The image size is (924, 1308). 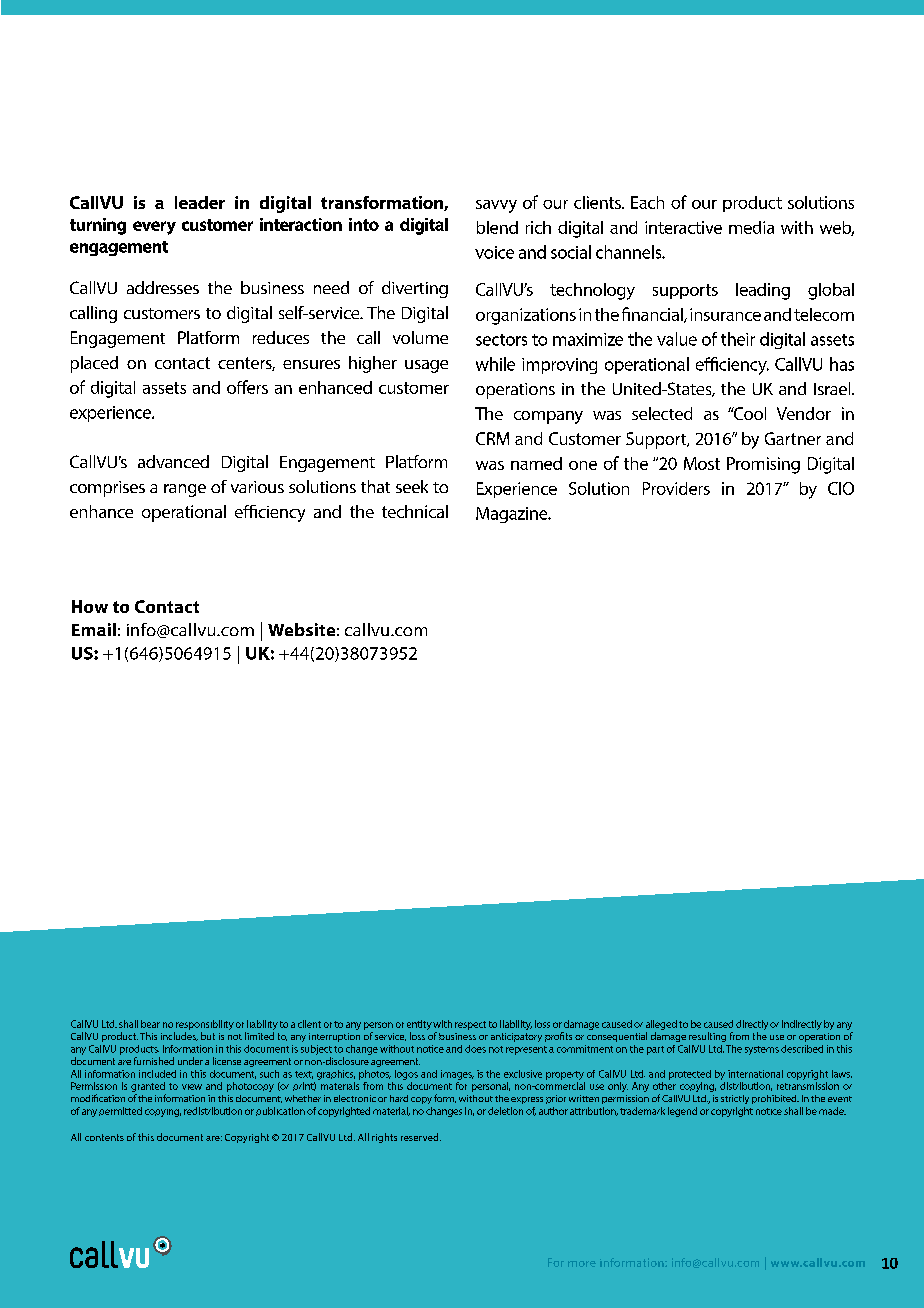 I want to click on Email, so click(x=94, y=629).
